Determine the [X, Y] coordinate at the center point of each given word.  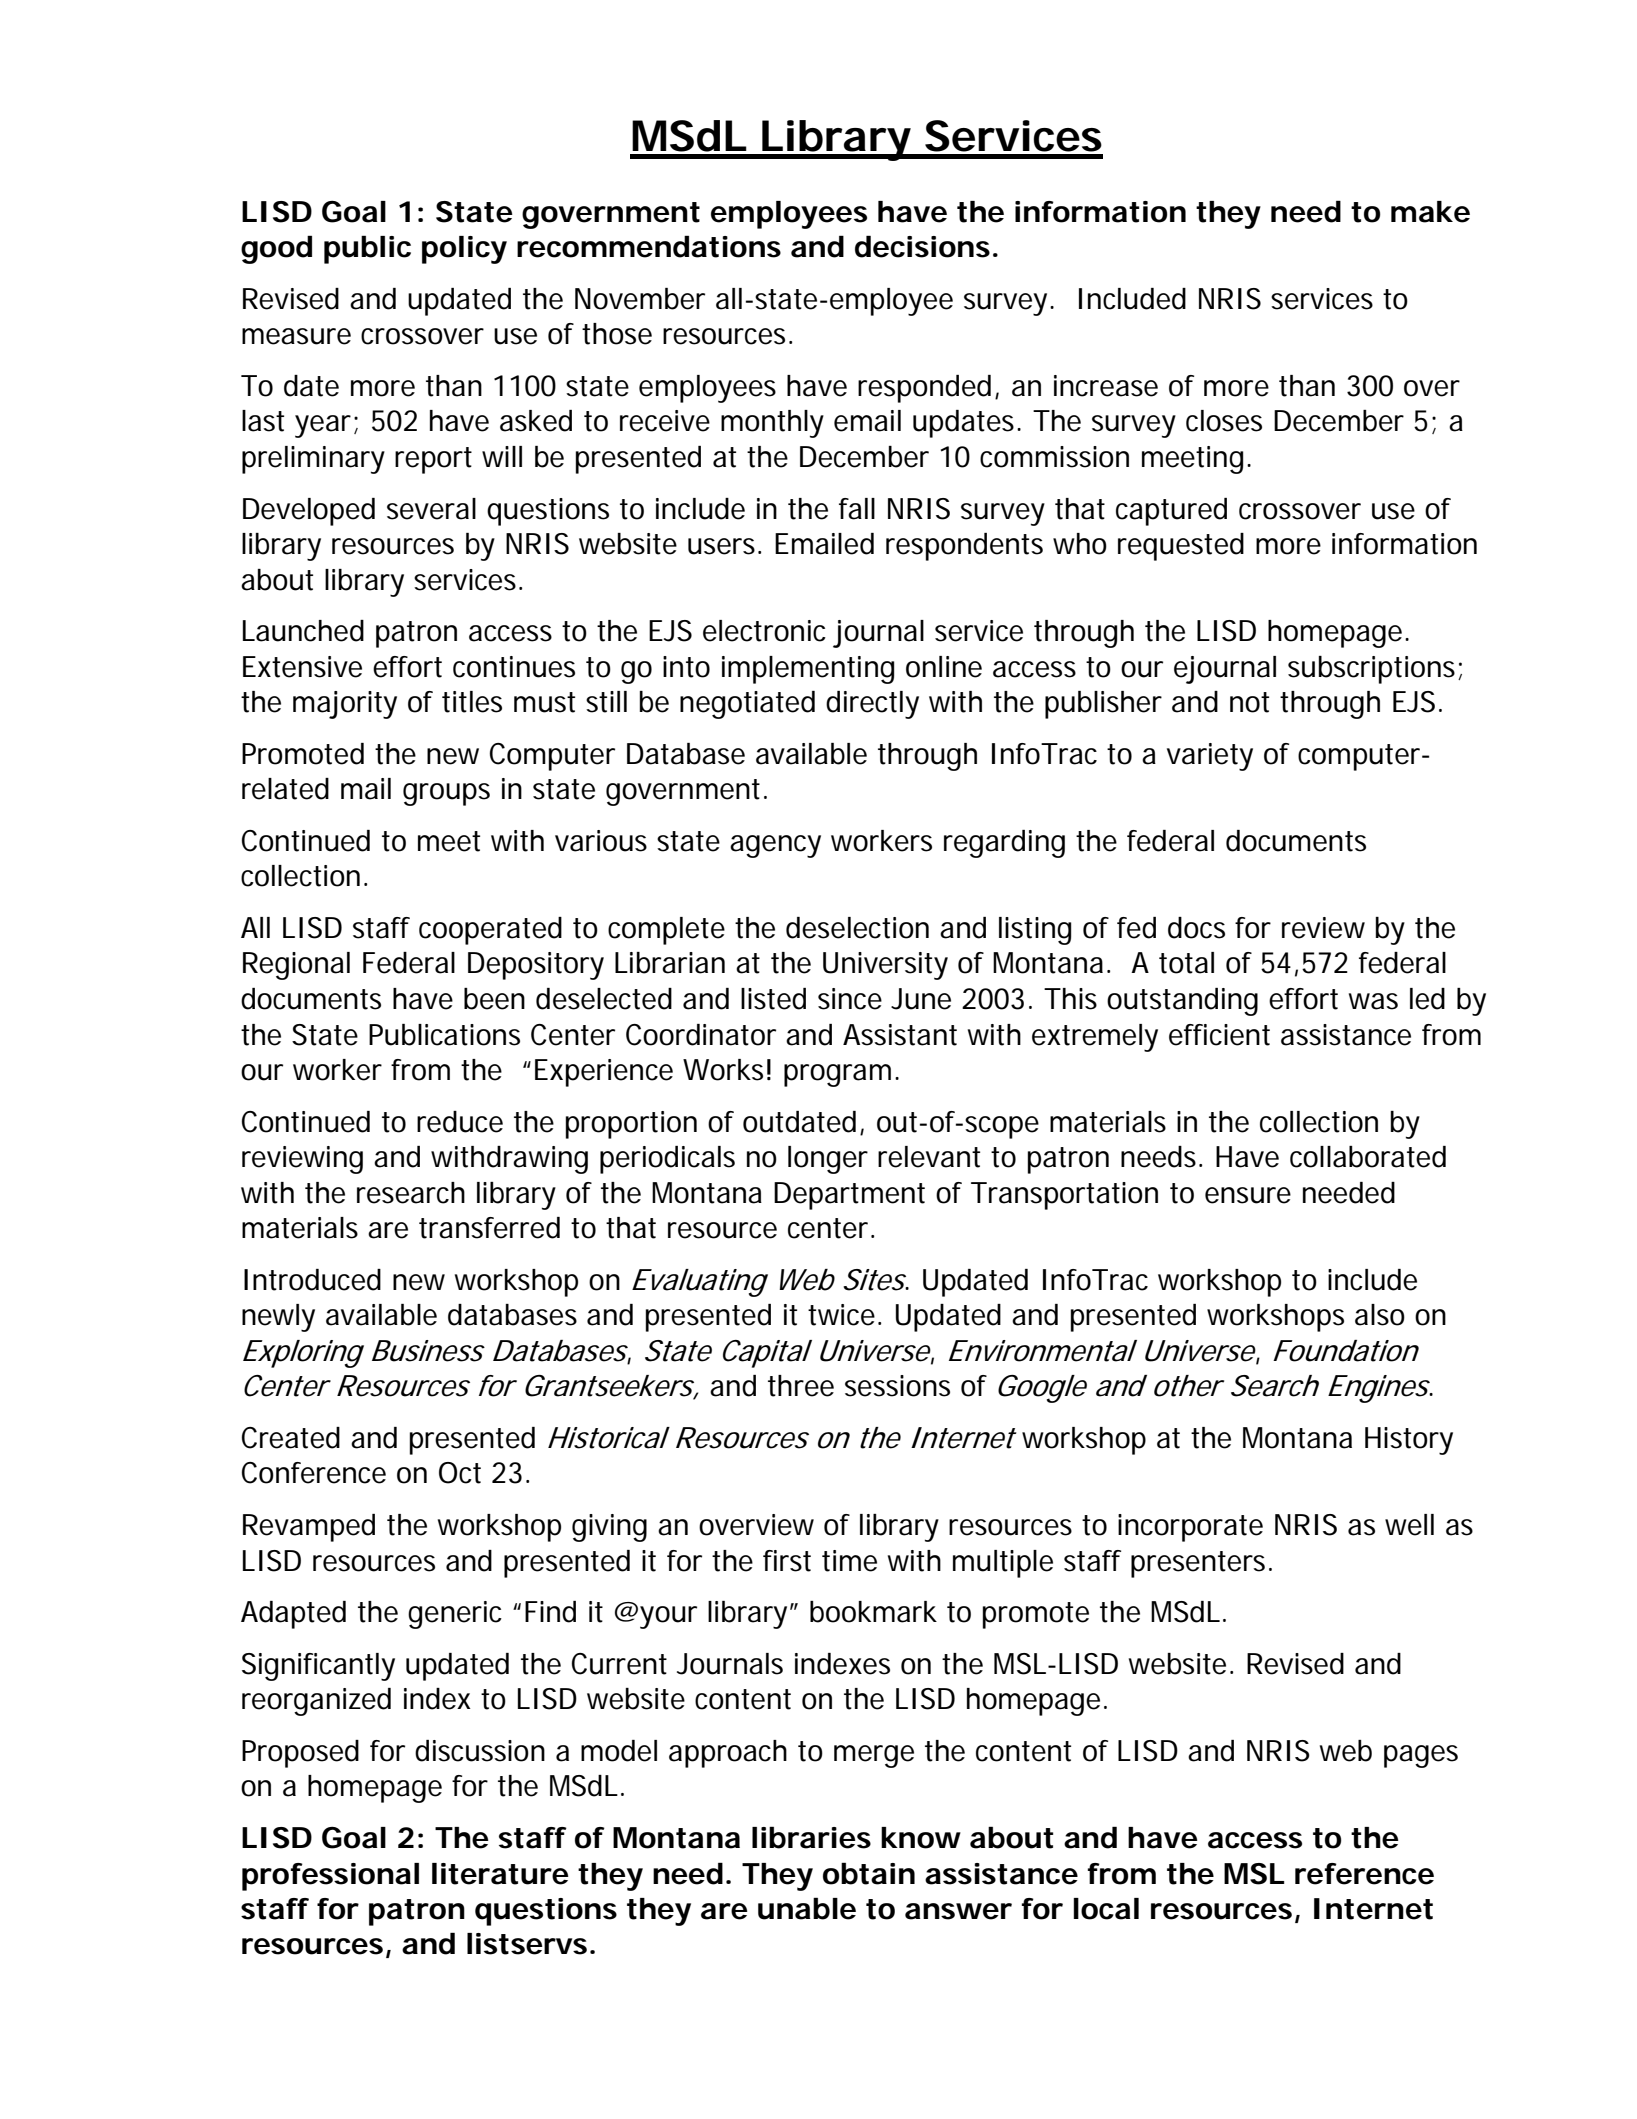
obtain [869, 1873]
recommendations [649, 246]
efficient [1219, 1035]
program [841, 1075]
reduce [460, 1122]
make [1430, 212]
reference [1364, 1874]
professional [330, 1877]
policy [464, 250]
